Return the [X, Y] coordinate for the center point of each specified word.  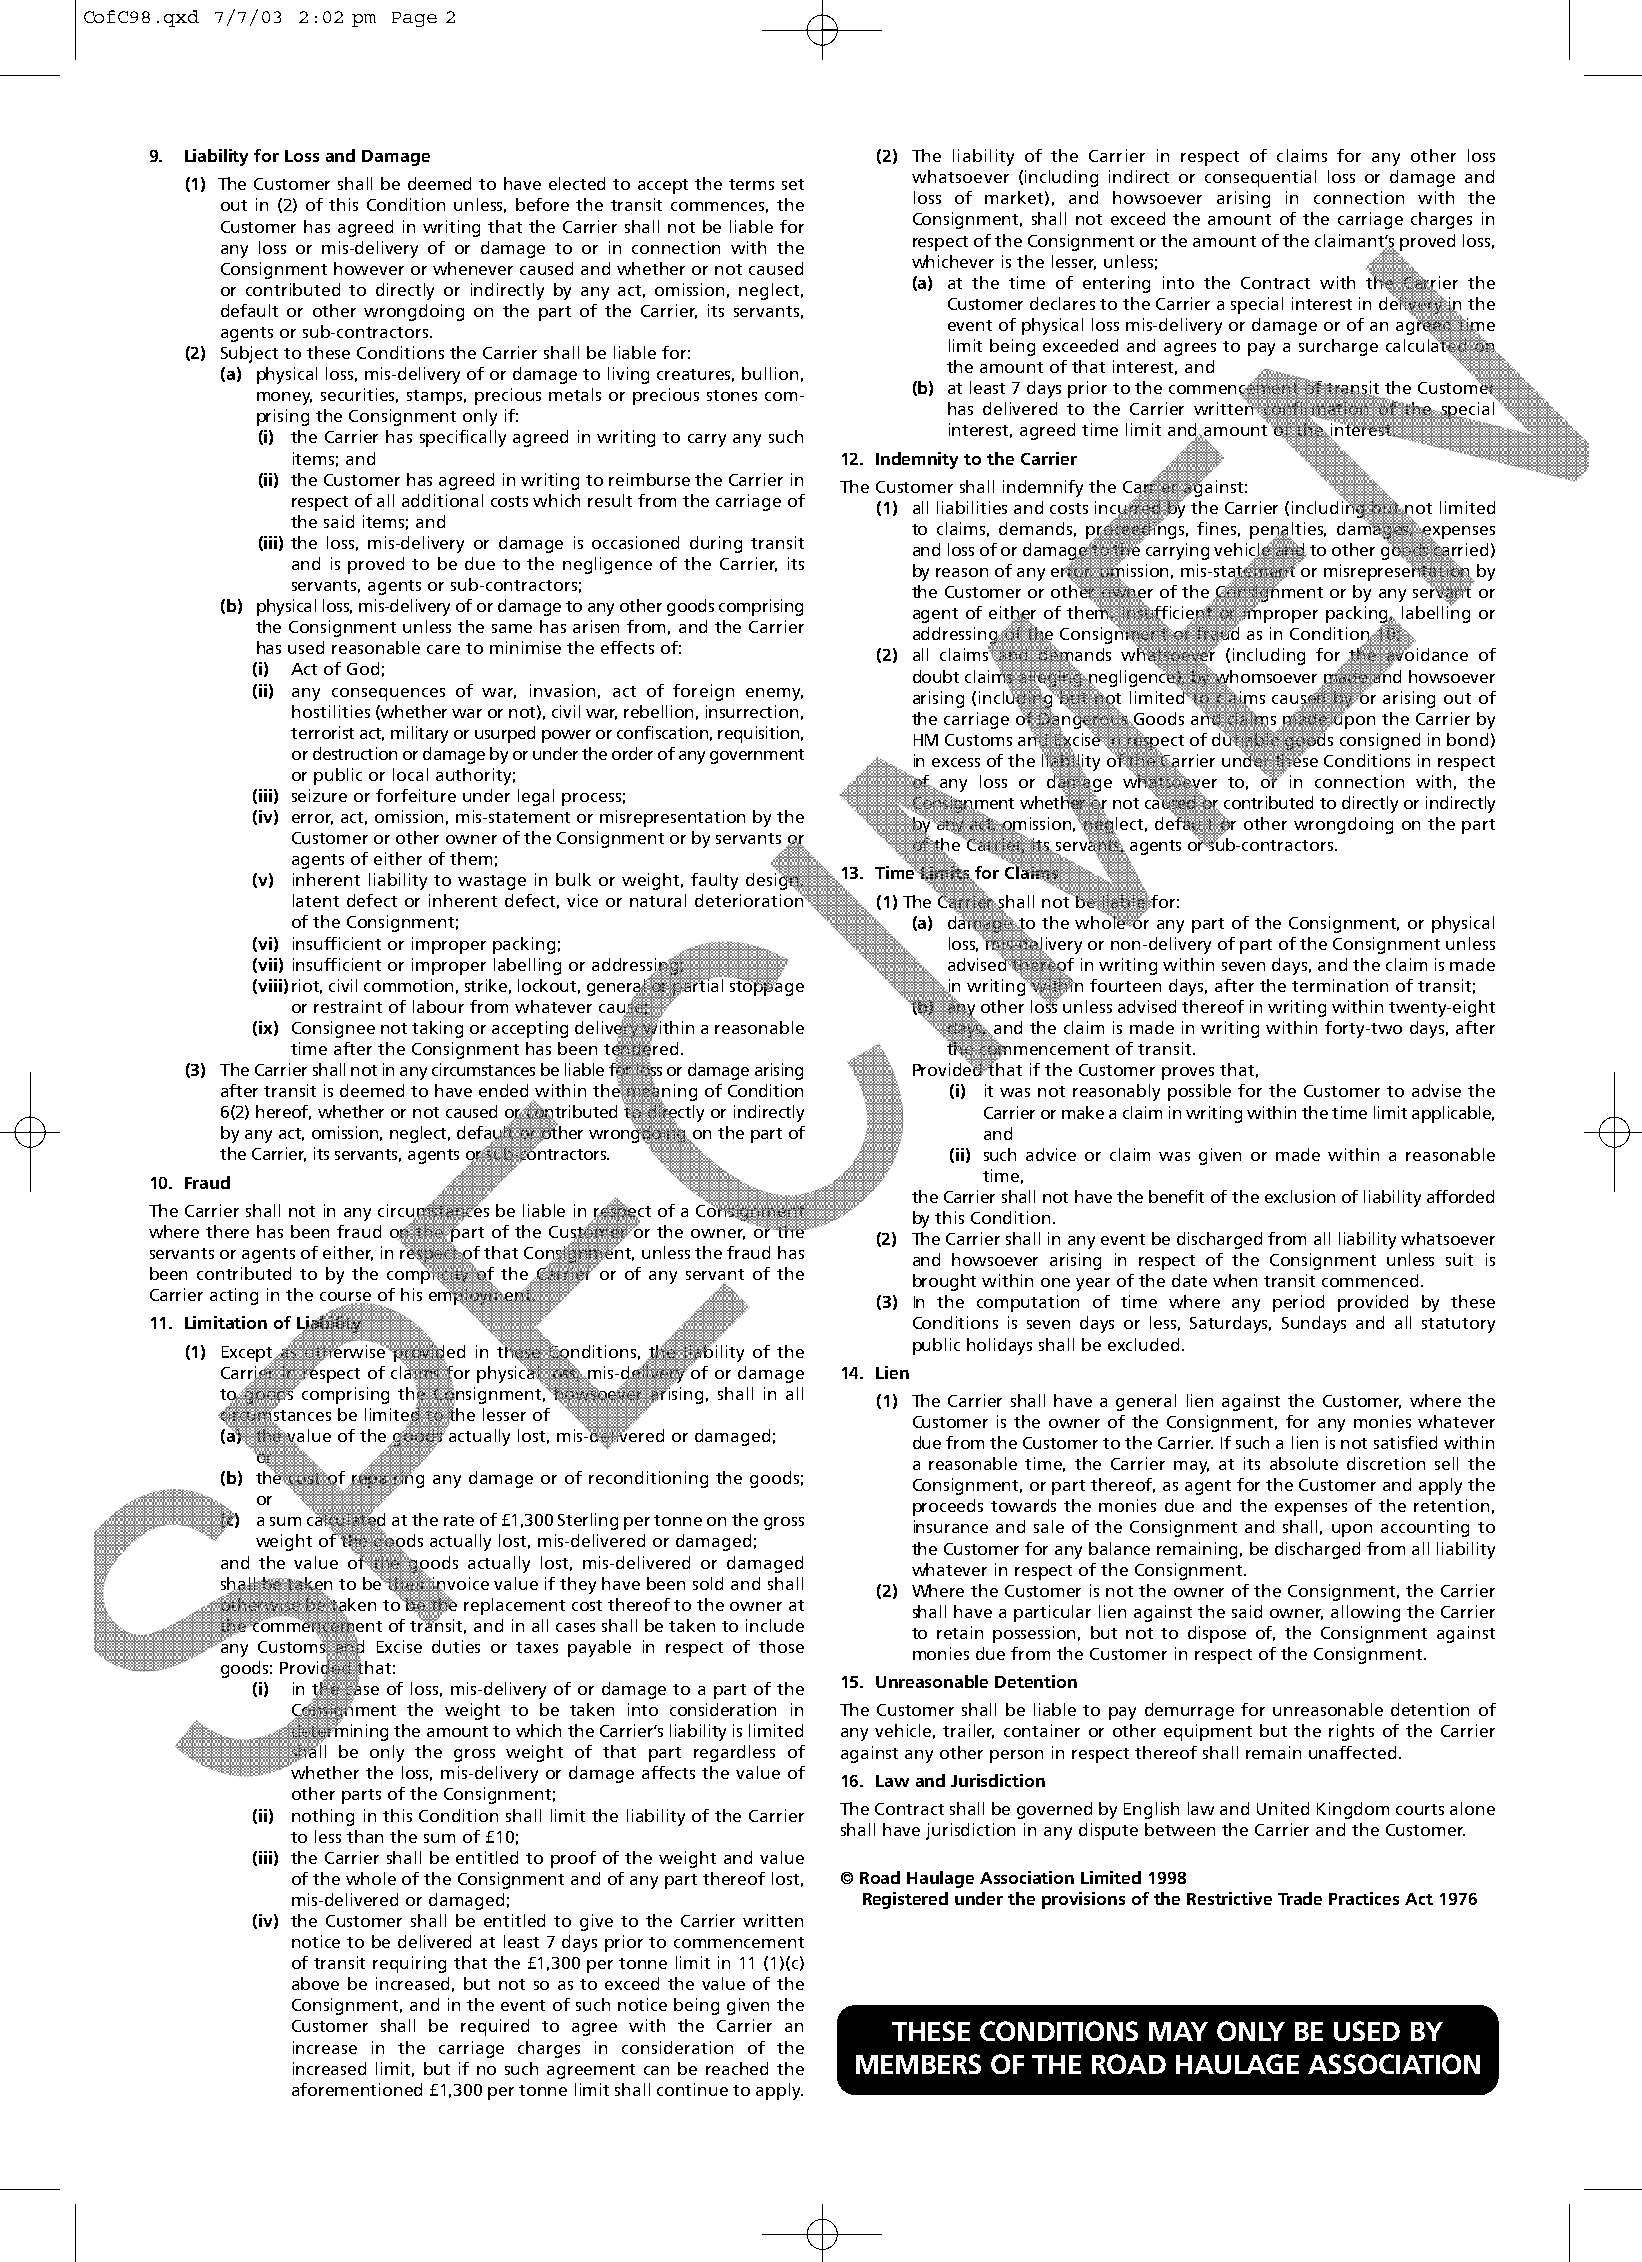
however [369, 268]
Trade [1300, 1898]
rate [459, 1520]
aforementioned [357, 2089]
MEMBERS [918, 2064]
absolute [1304, 1463]
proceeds [948, 1507]
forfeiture [416, 795]
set [793, 184]
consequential [1260, 178]
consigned [1380, 741]
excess [956, 762]
